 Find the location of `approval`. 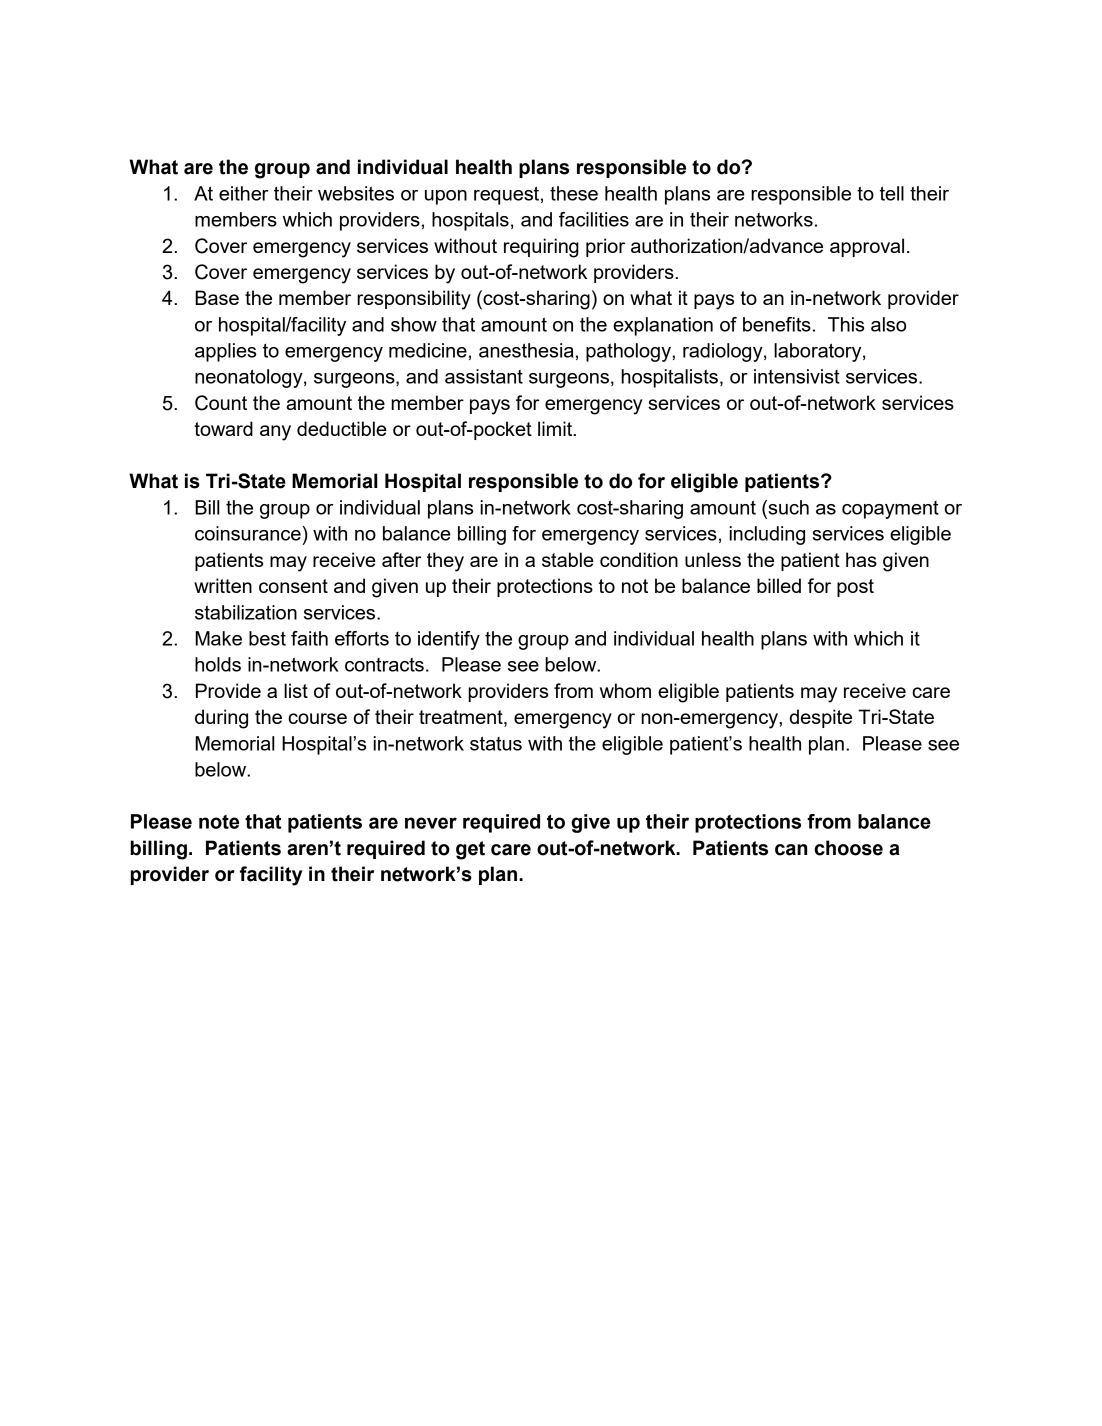

approval is located at coordinates (867, 247).
